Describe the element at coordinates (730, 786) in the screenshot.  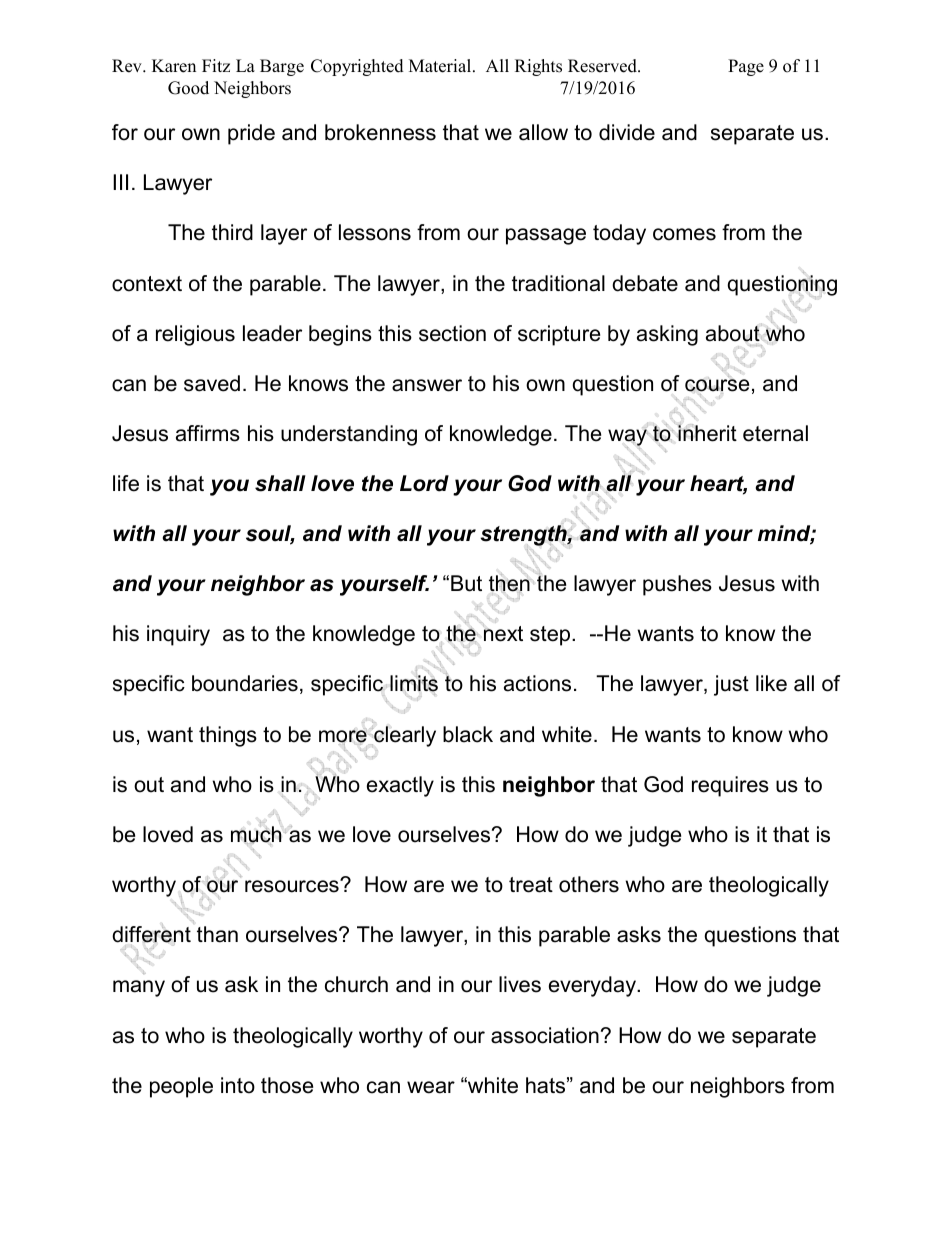
I see `requires` at that location.
